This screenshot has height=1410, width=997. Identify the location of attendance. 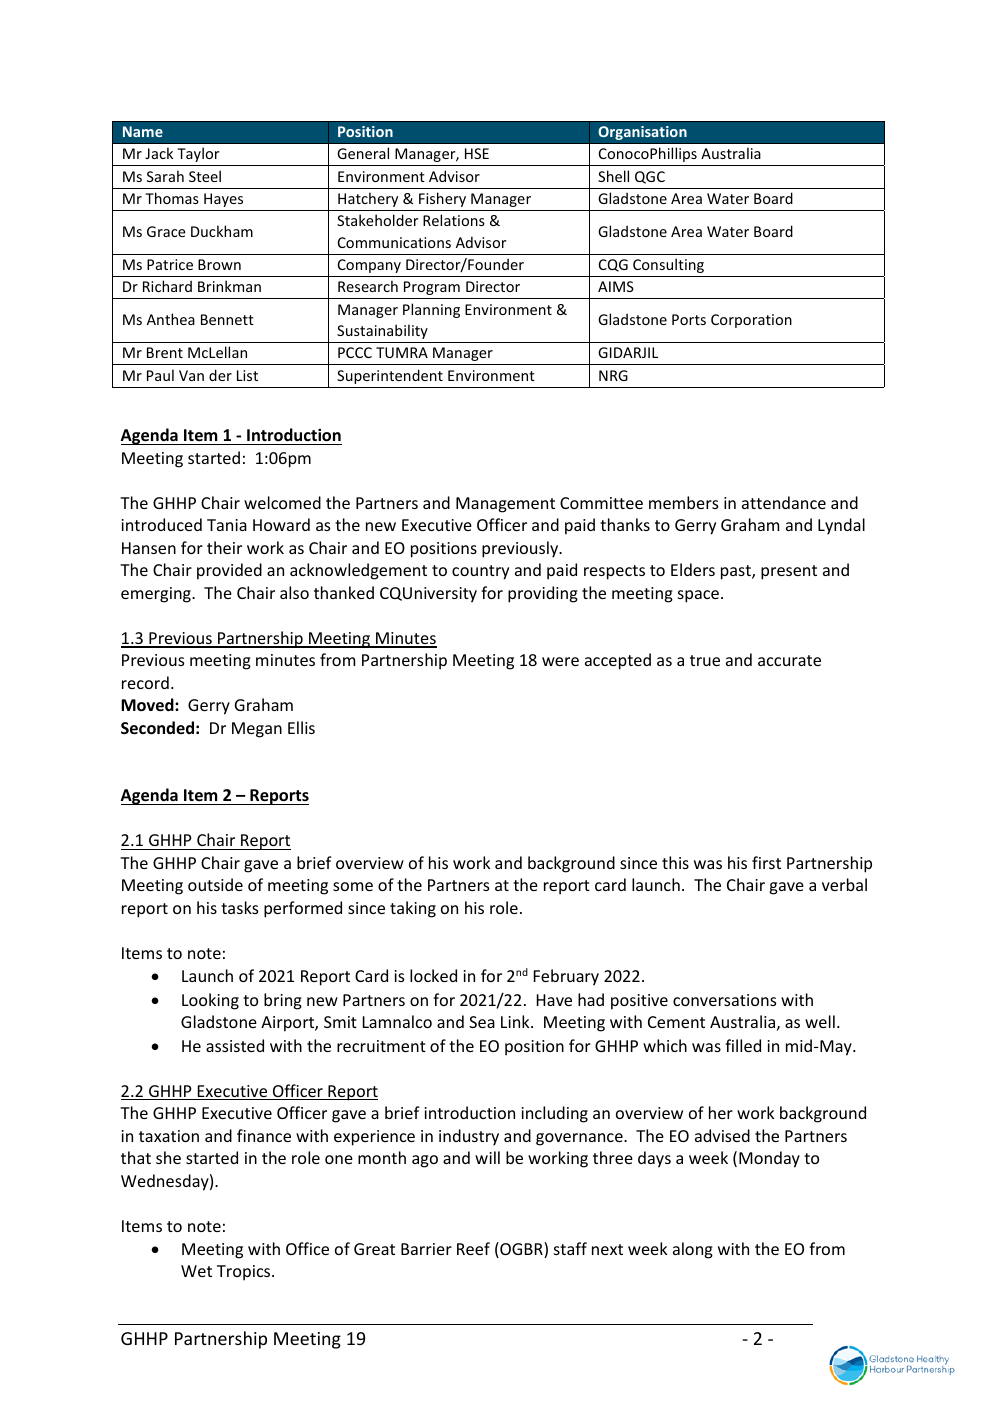
(784, 502).
